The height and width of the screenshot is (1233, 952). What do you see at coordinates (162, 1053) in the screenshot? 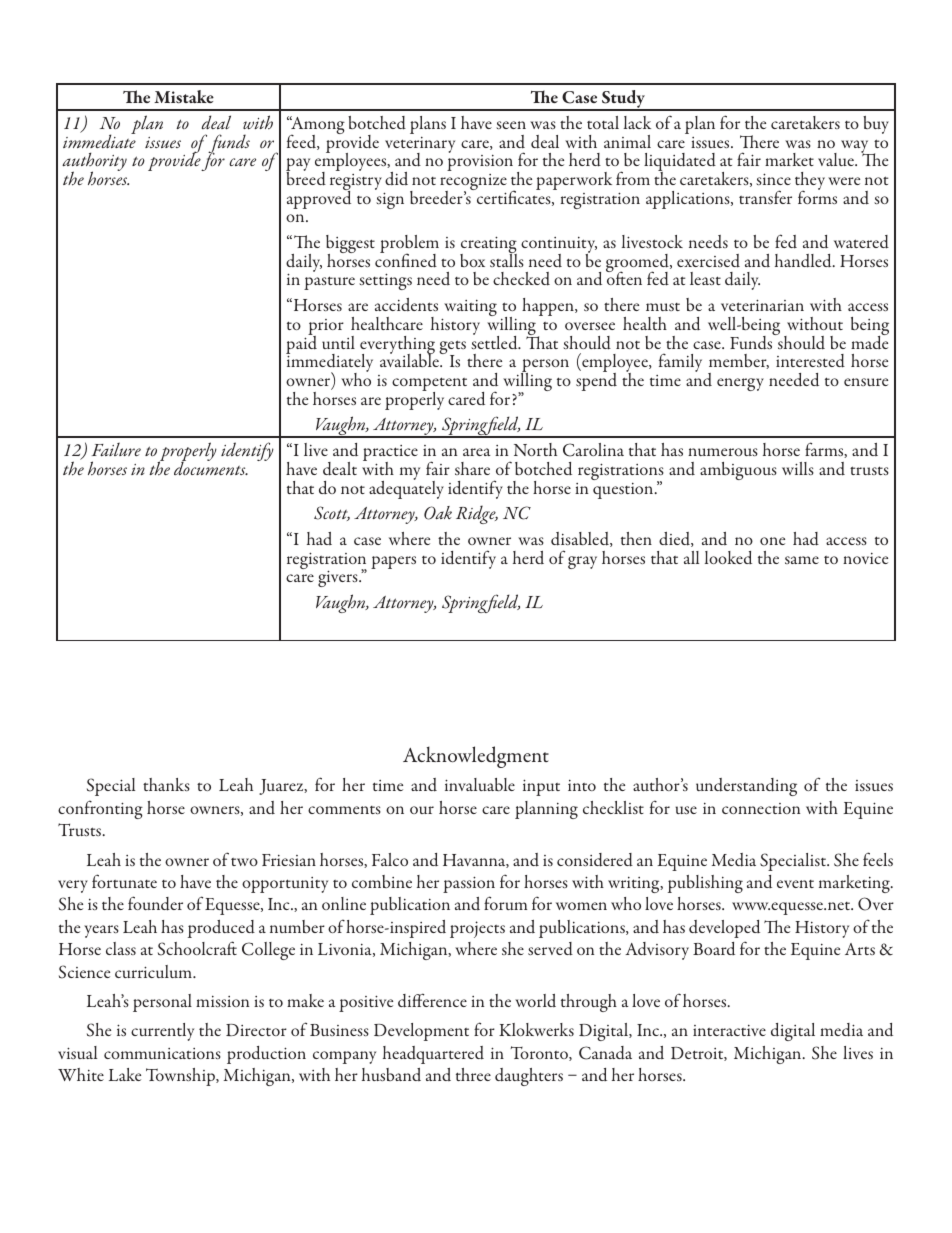
I see `communications` at bounding box center [162, 1053].
